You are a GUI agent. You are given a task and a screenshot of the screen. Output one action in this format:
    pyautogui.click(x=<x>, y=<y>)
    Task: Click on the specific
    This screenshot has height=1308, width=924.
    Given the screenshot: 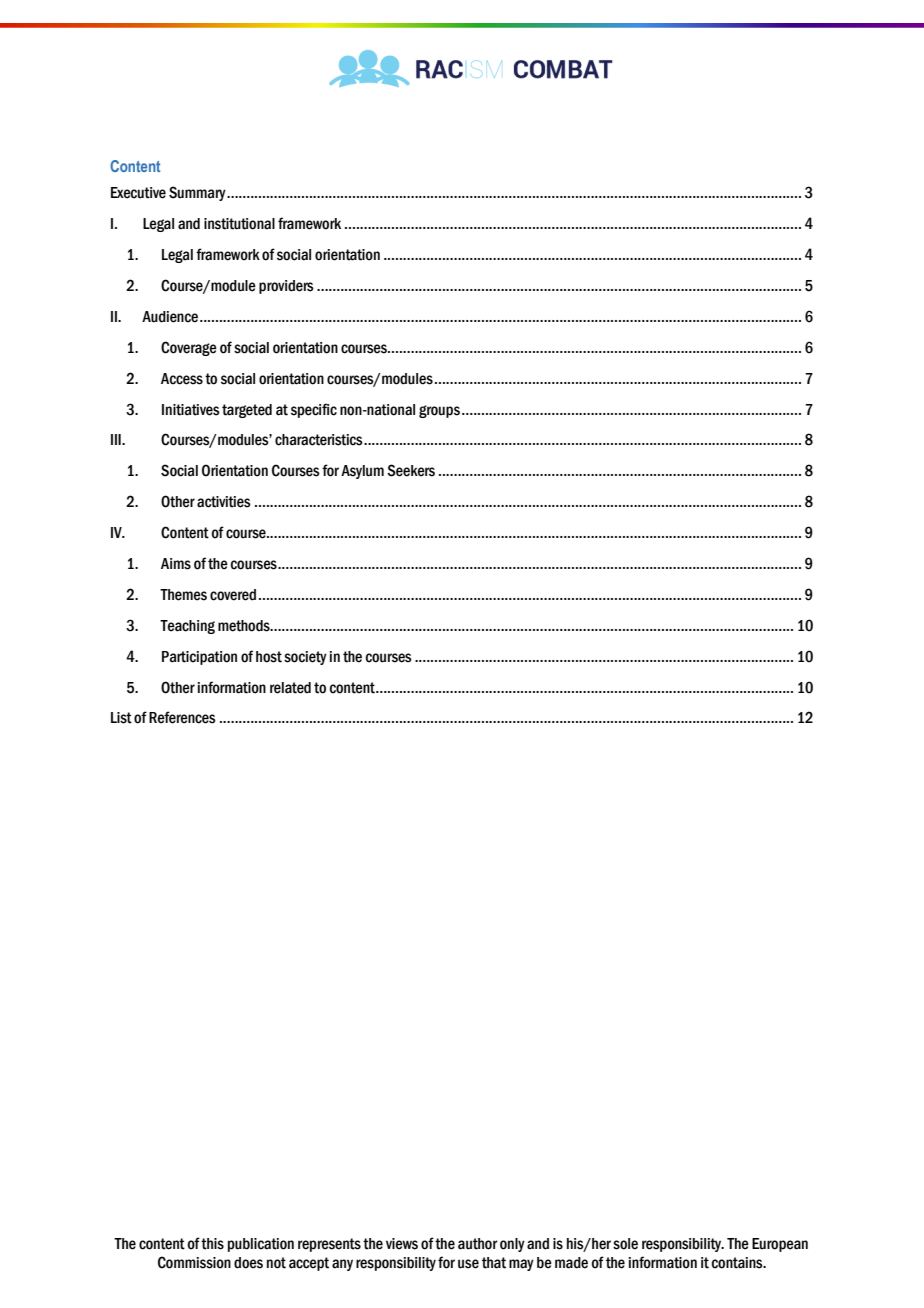 What is the action you would take?
    pyautogui.click(x=314, y=410)
